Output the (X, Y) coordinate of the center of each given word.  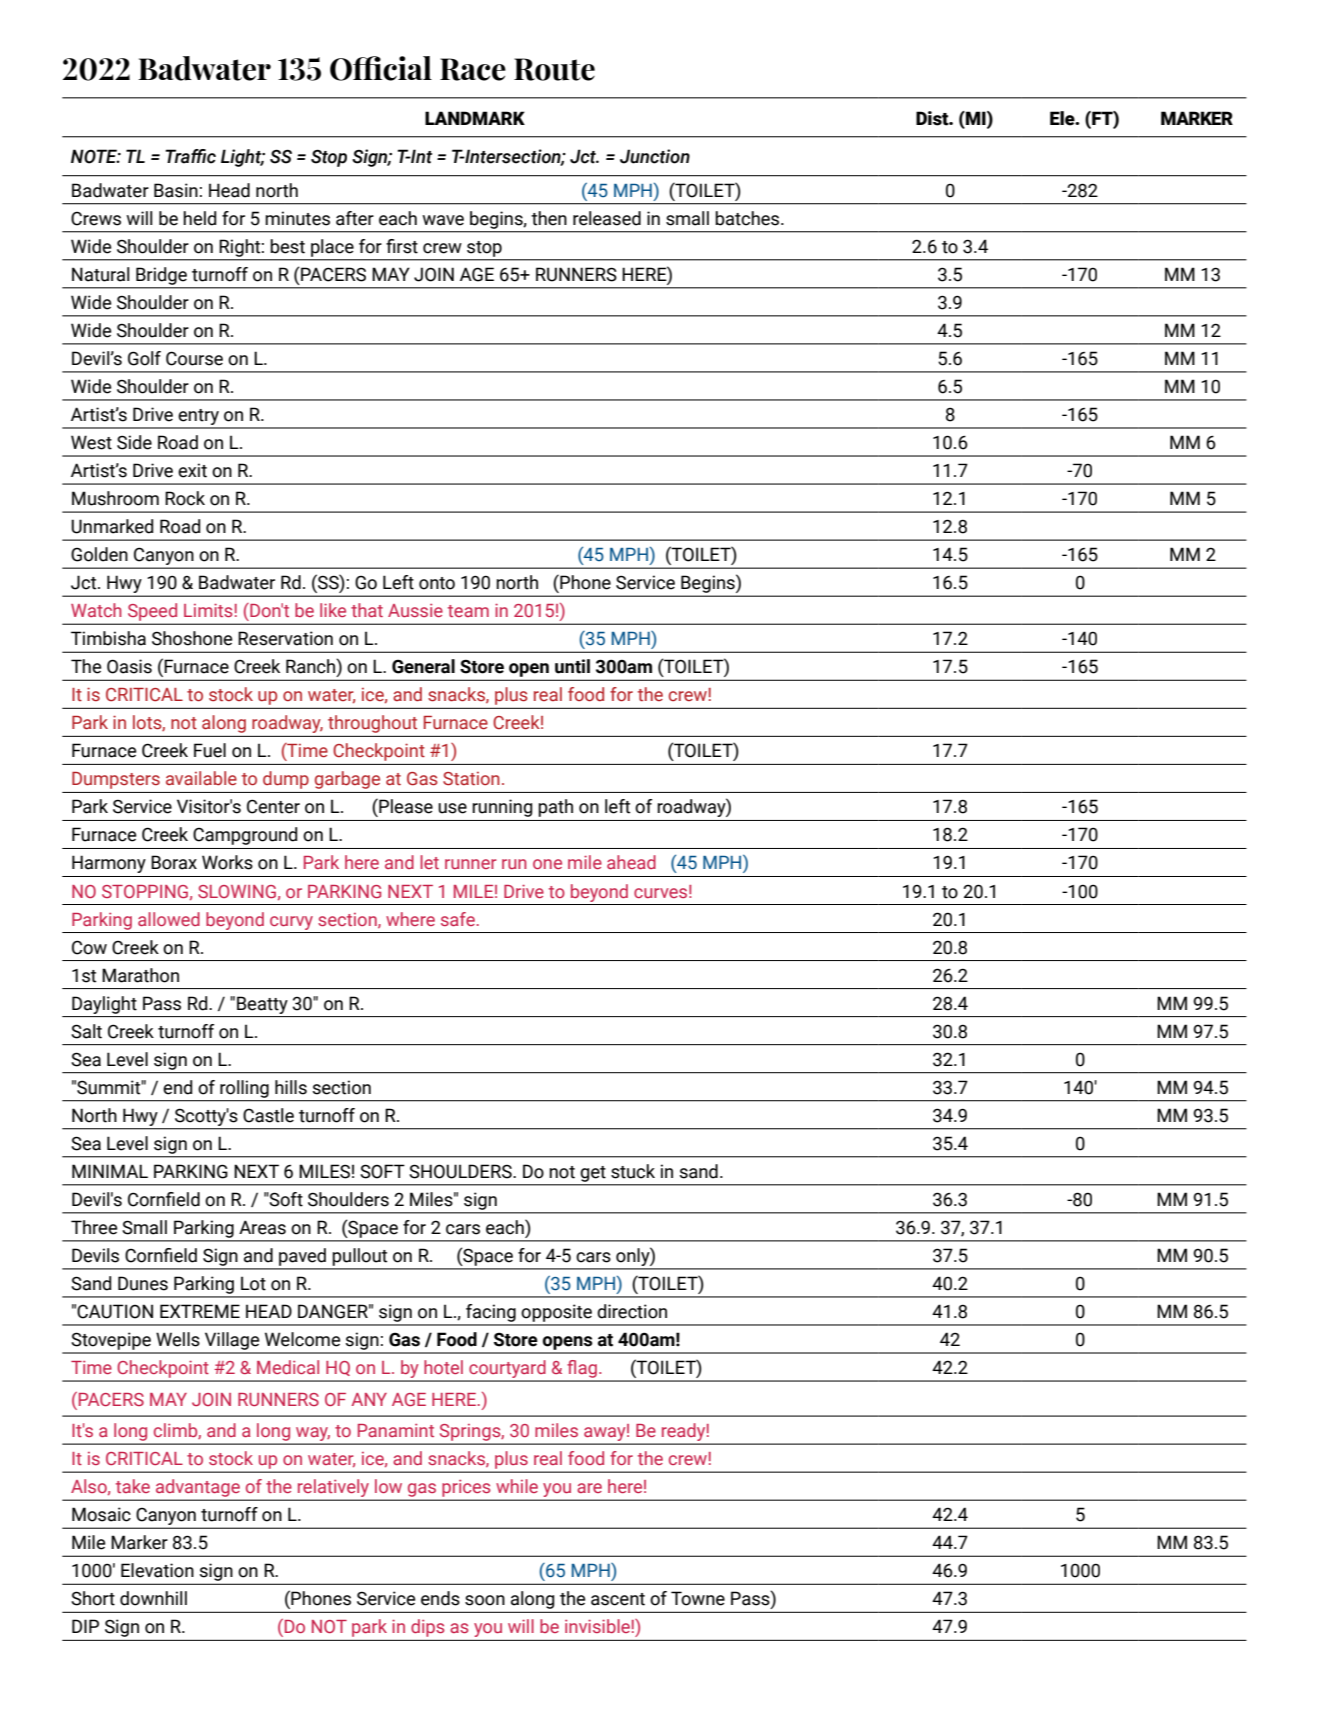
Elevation (157, 1570)
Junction (655, 156)
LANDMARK (475, 118)
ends (440, 1598)
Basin (176, 190)
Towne (698, 1598)
